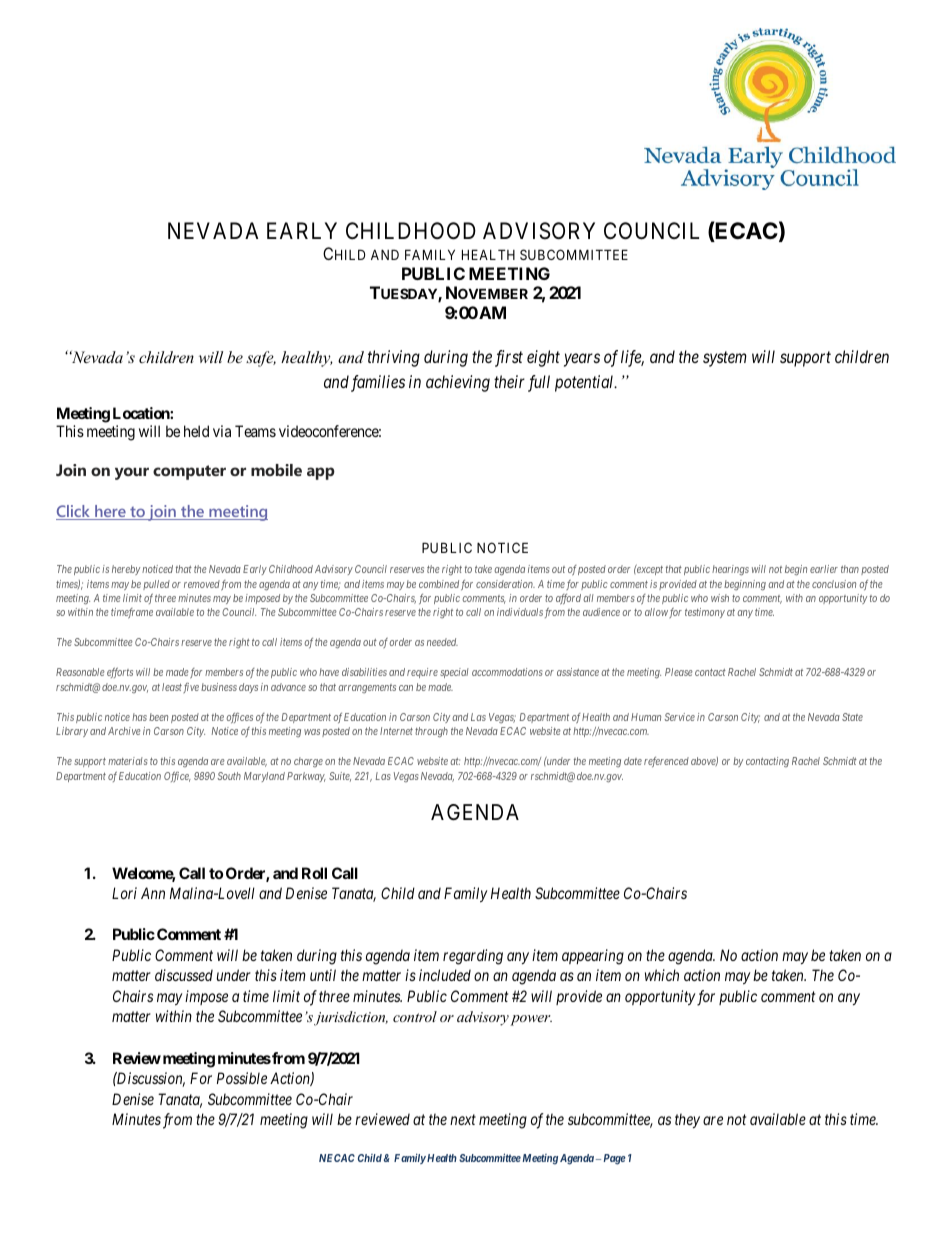  What do you see at coordinates (242, 1078) in the screenshot?
I see `Possible` at bounding box center [242, 1078].
